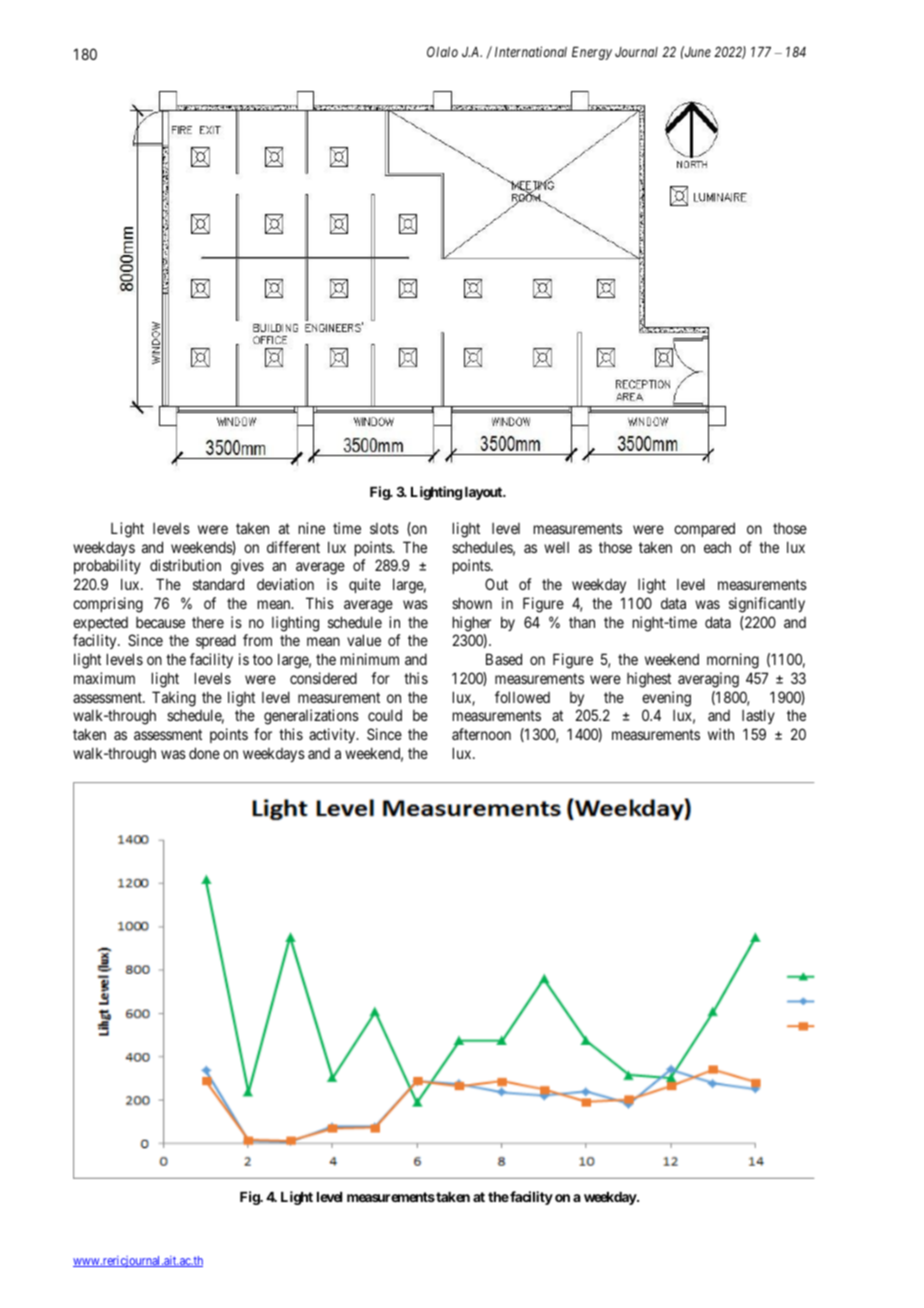 The width and height of the screenshot is (924, 1308). I want to click on nine, so click(312, 528).
